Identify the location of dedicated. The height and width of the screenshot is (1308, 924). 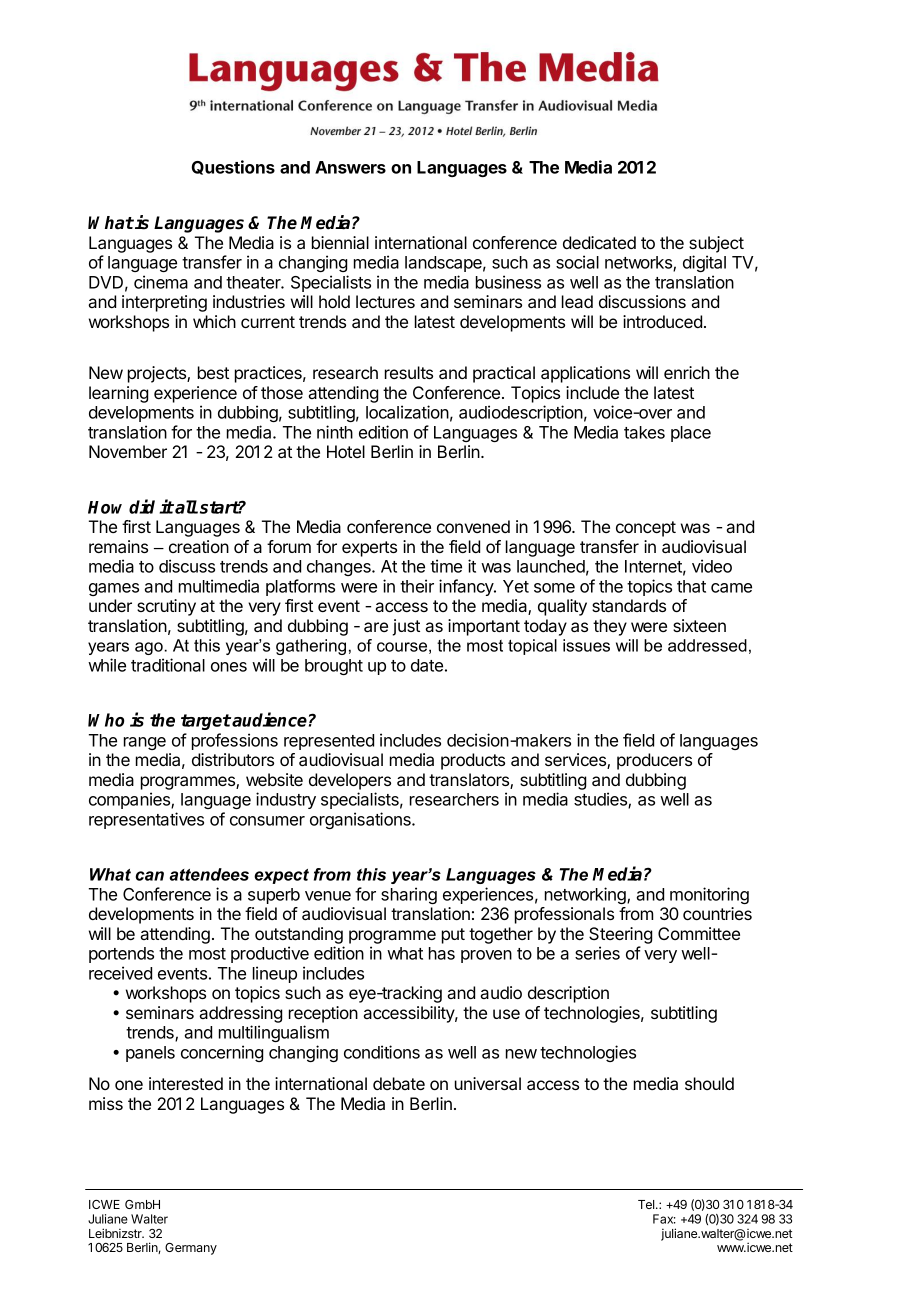
(599, 242).
